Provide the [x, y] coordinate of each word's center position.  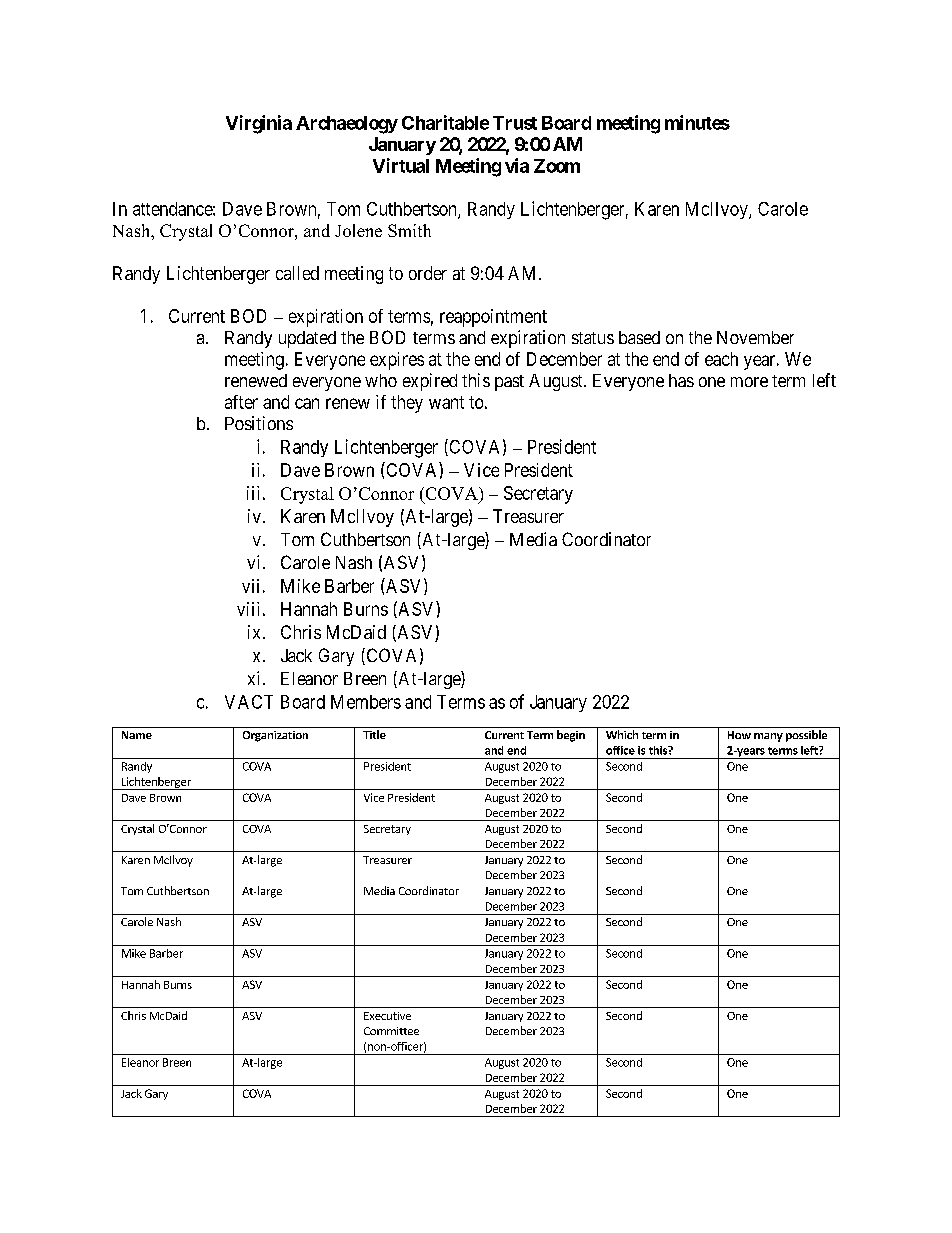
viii [248, 609]
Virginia [259, 124]
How [739, 735]
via [517, 165]
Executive [387, 1016]
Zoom [557, 166]
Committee [391, 1031]
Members [366, 702]
